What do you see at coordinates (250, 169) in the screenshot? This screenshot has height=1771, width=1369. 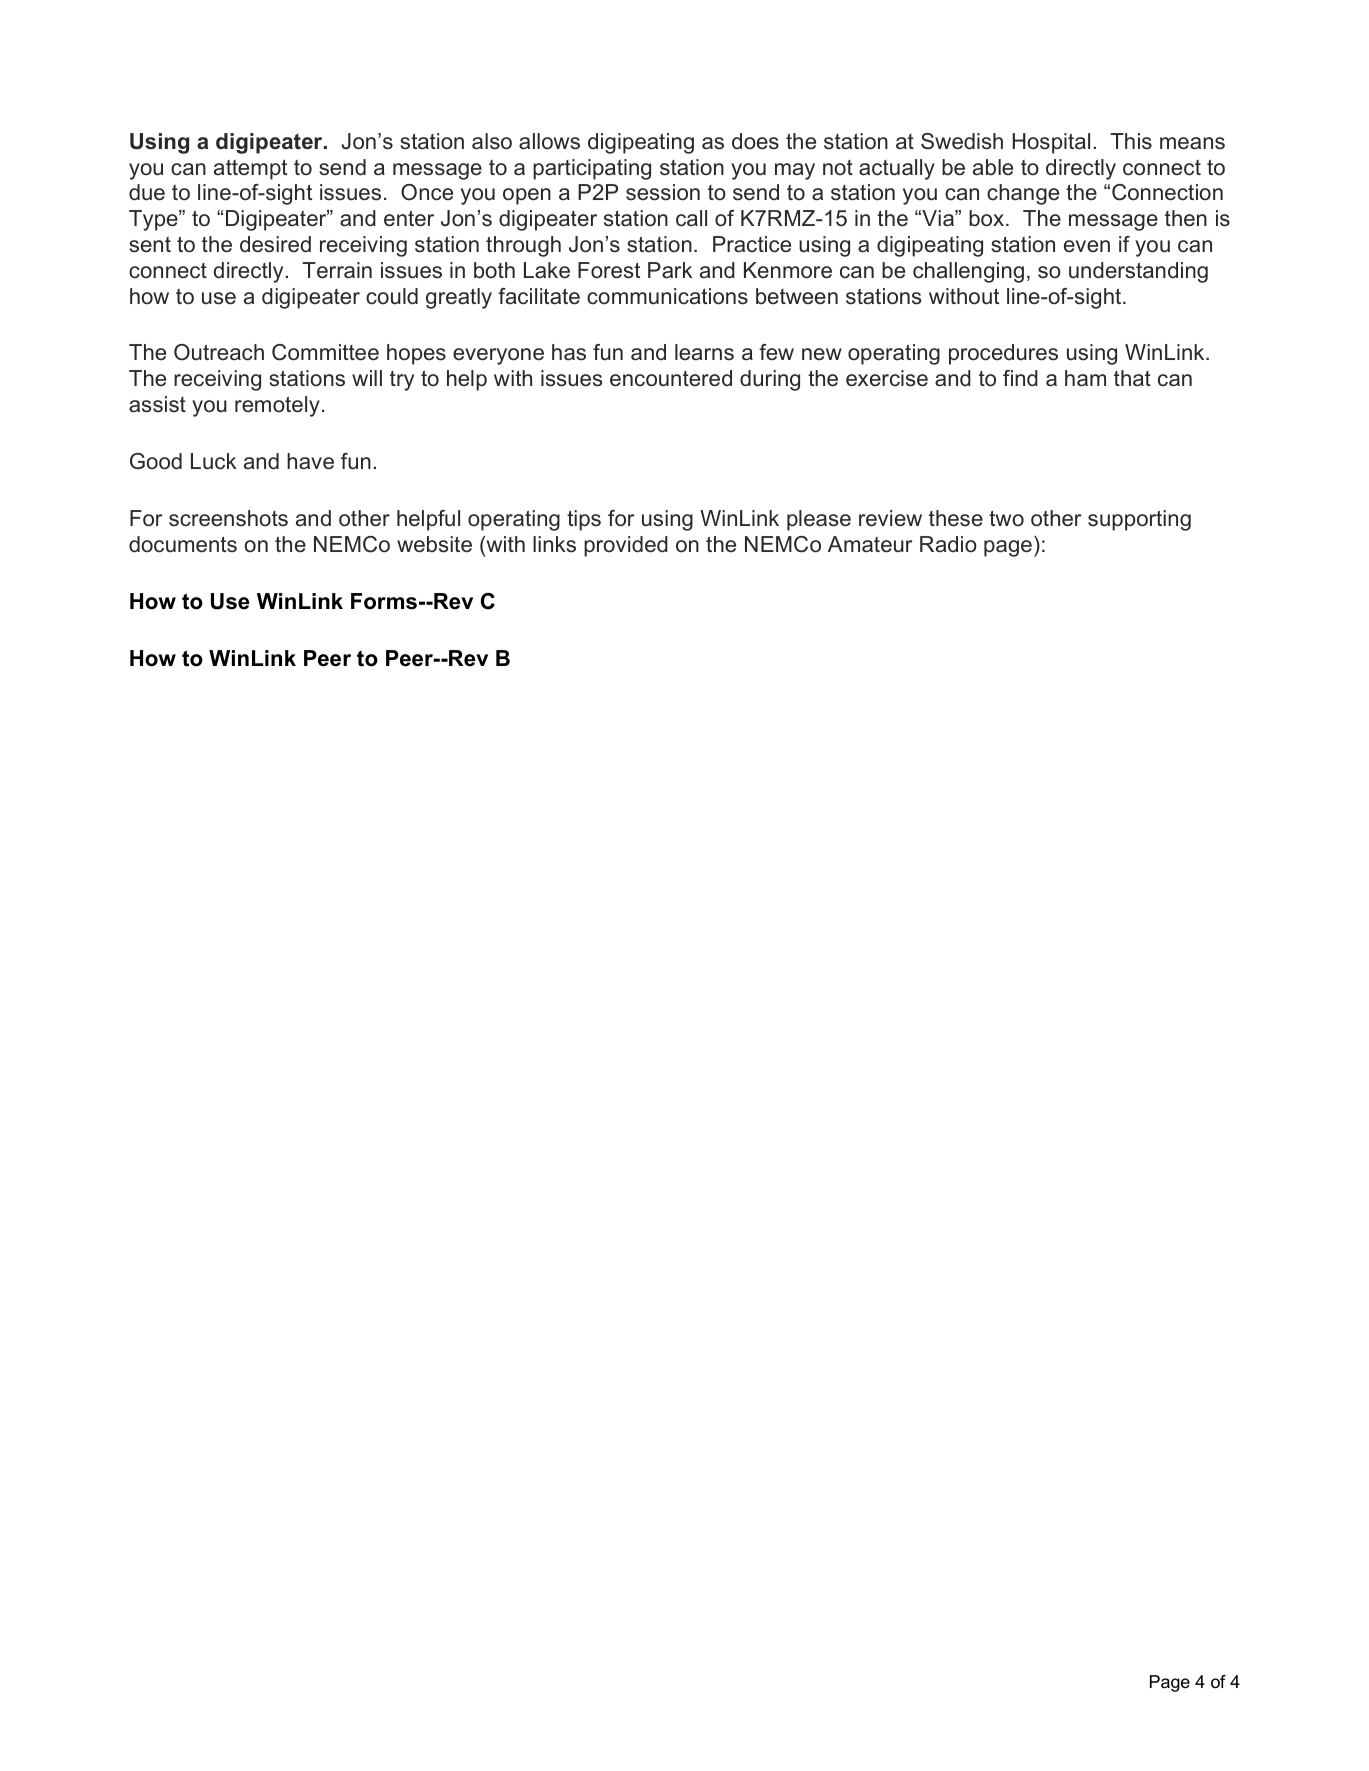 I see `attempt` at bounding box center [250, 169].
